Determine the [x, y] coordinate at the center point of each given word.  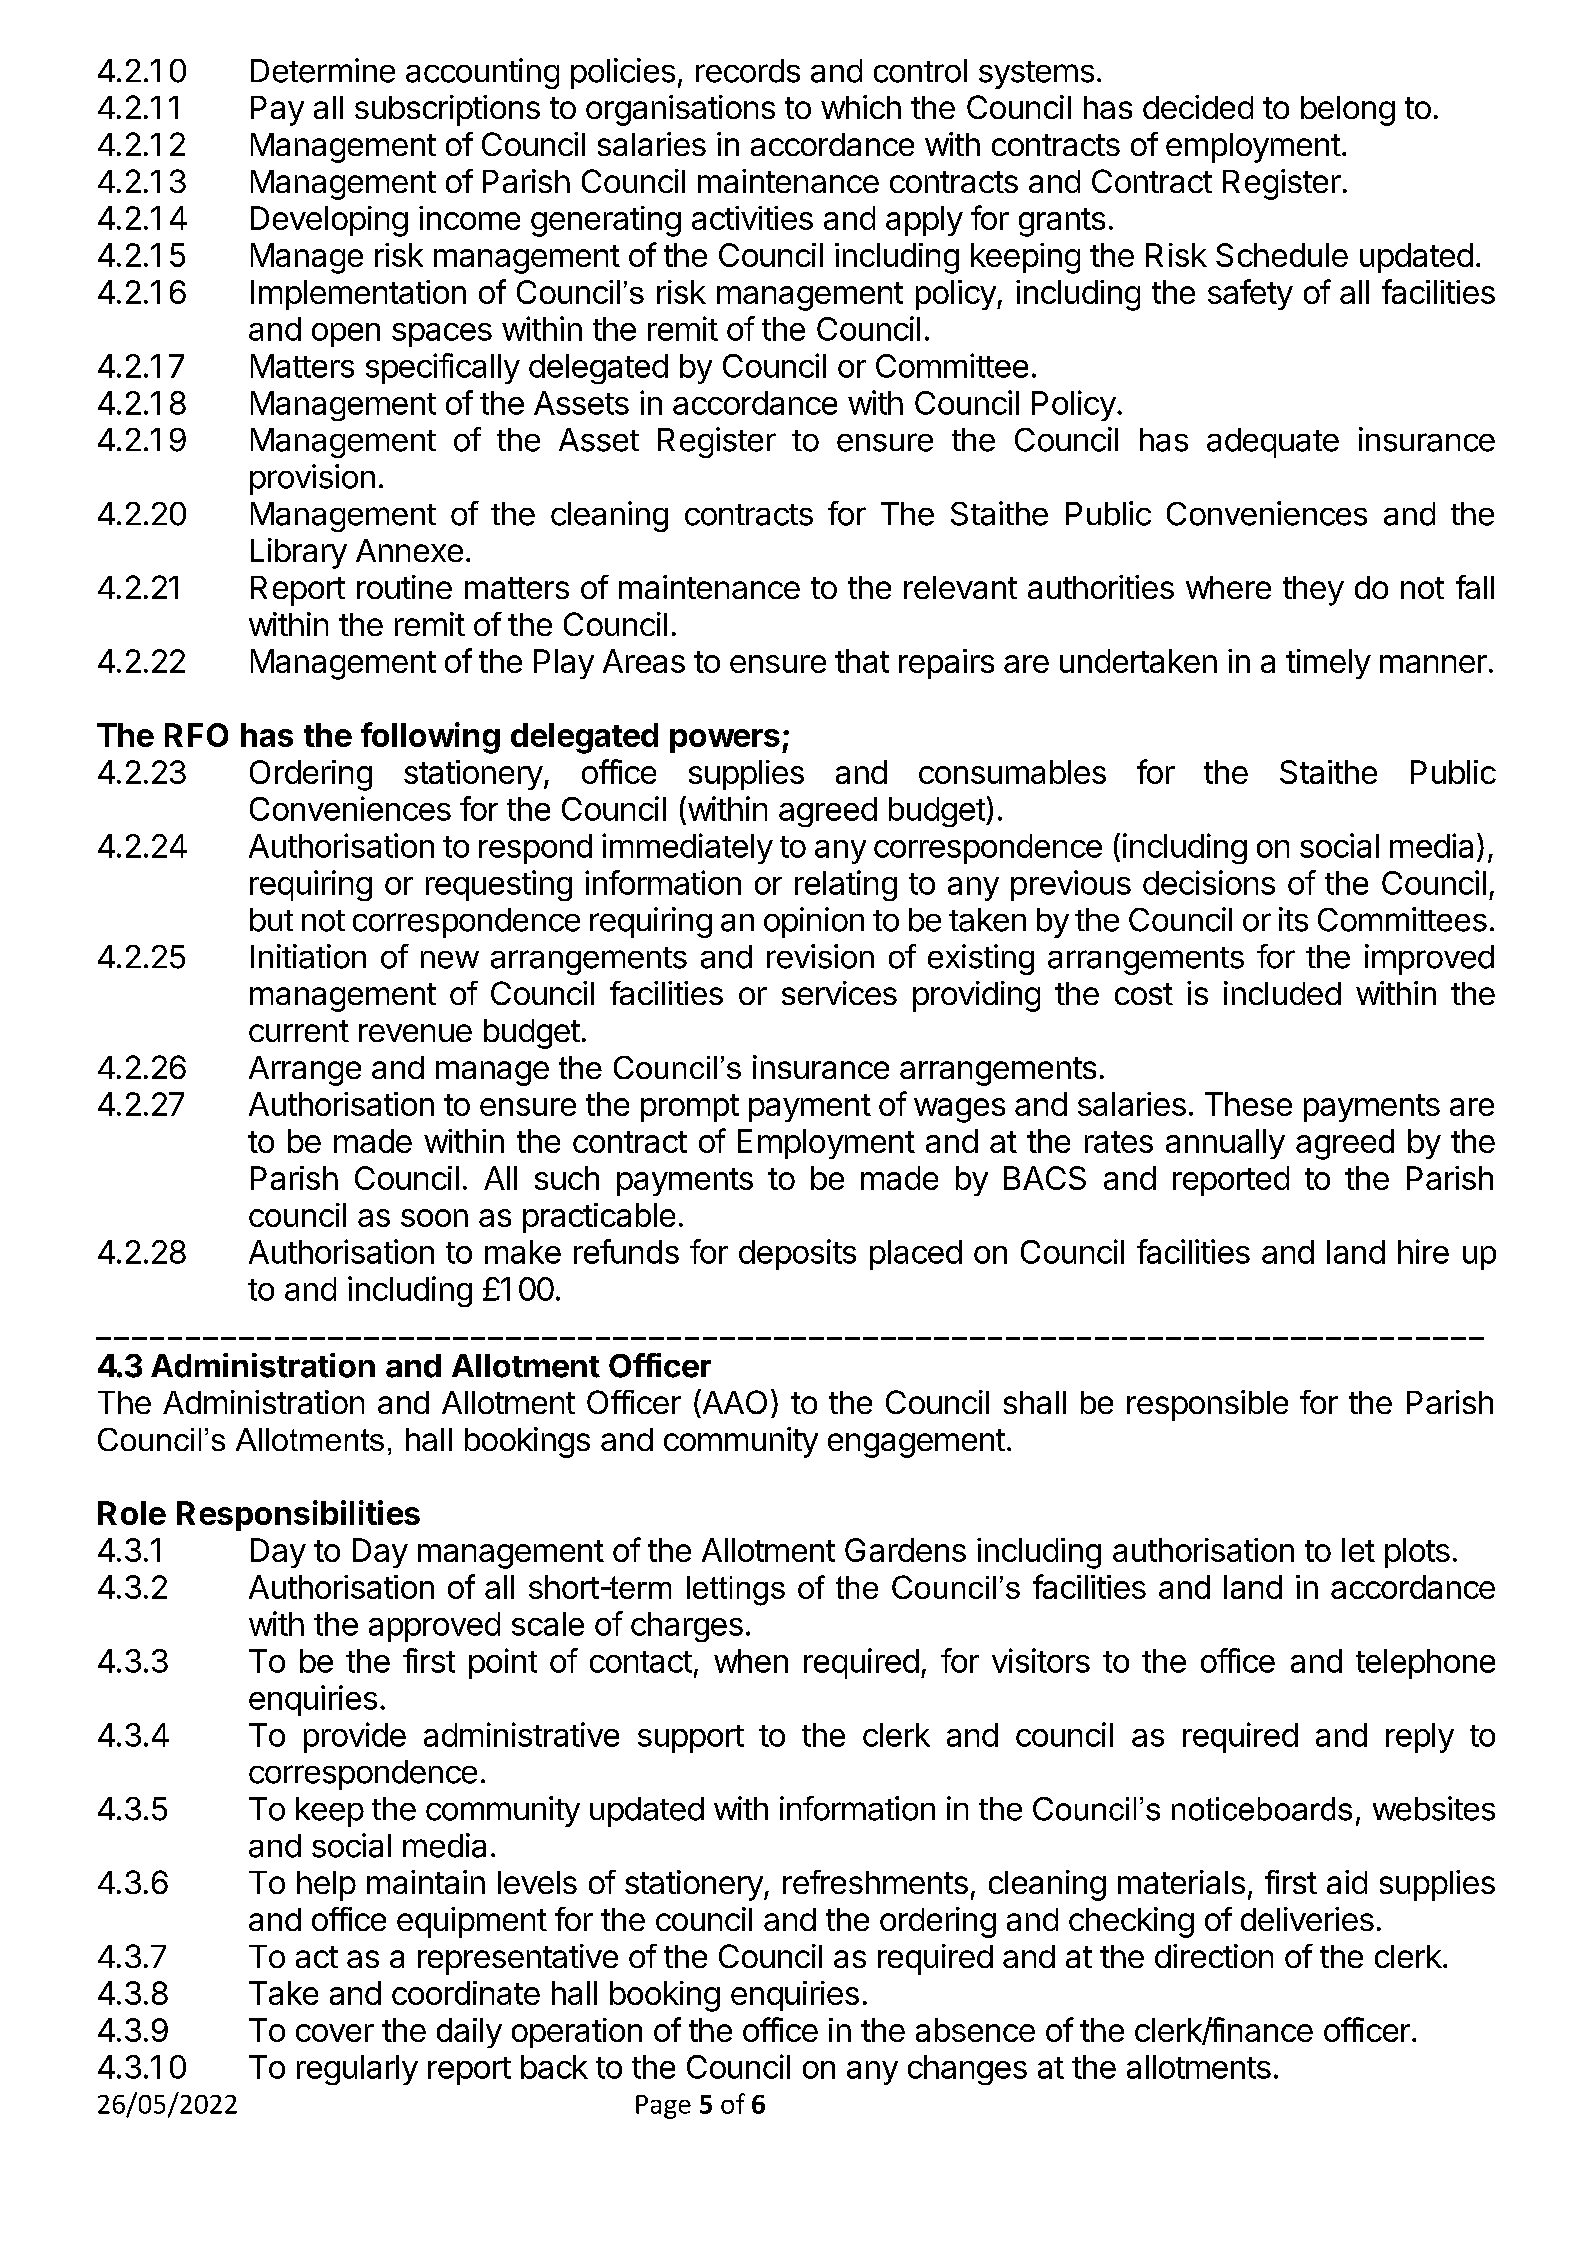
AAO [733, 1401]
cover [335, 2033]
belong [1348, 111]
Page [663, 2107]
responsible [1207, 1405]
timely [1328, 664]
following [430, 738]
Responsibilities [298, 1515]
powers [725, 741]
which [861, 107]
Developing [329, 221]
